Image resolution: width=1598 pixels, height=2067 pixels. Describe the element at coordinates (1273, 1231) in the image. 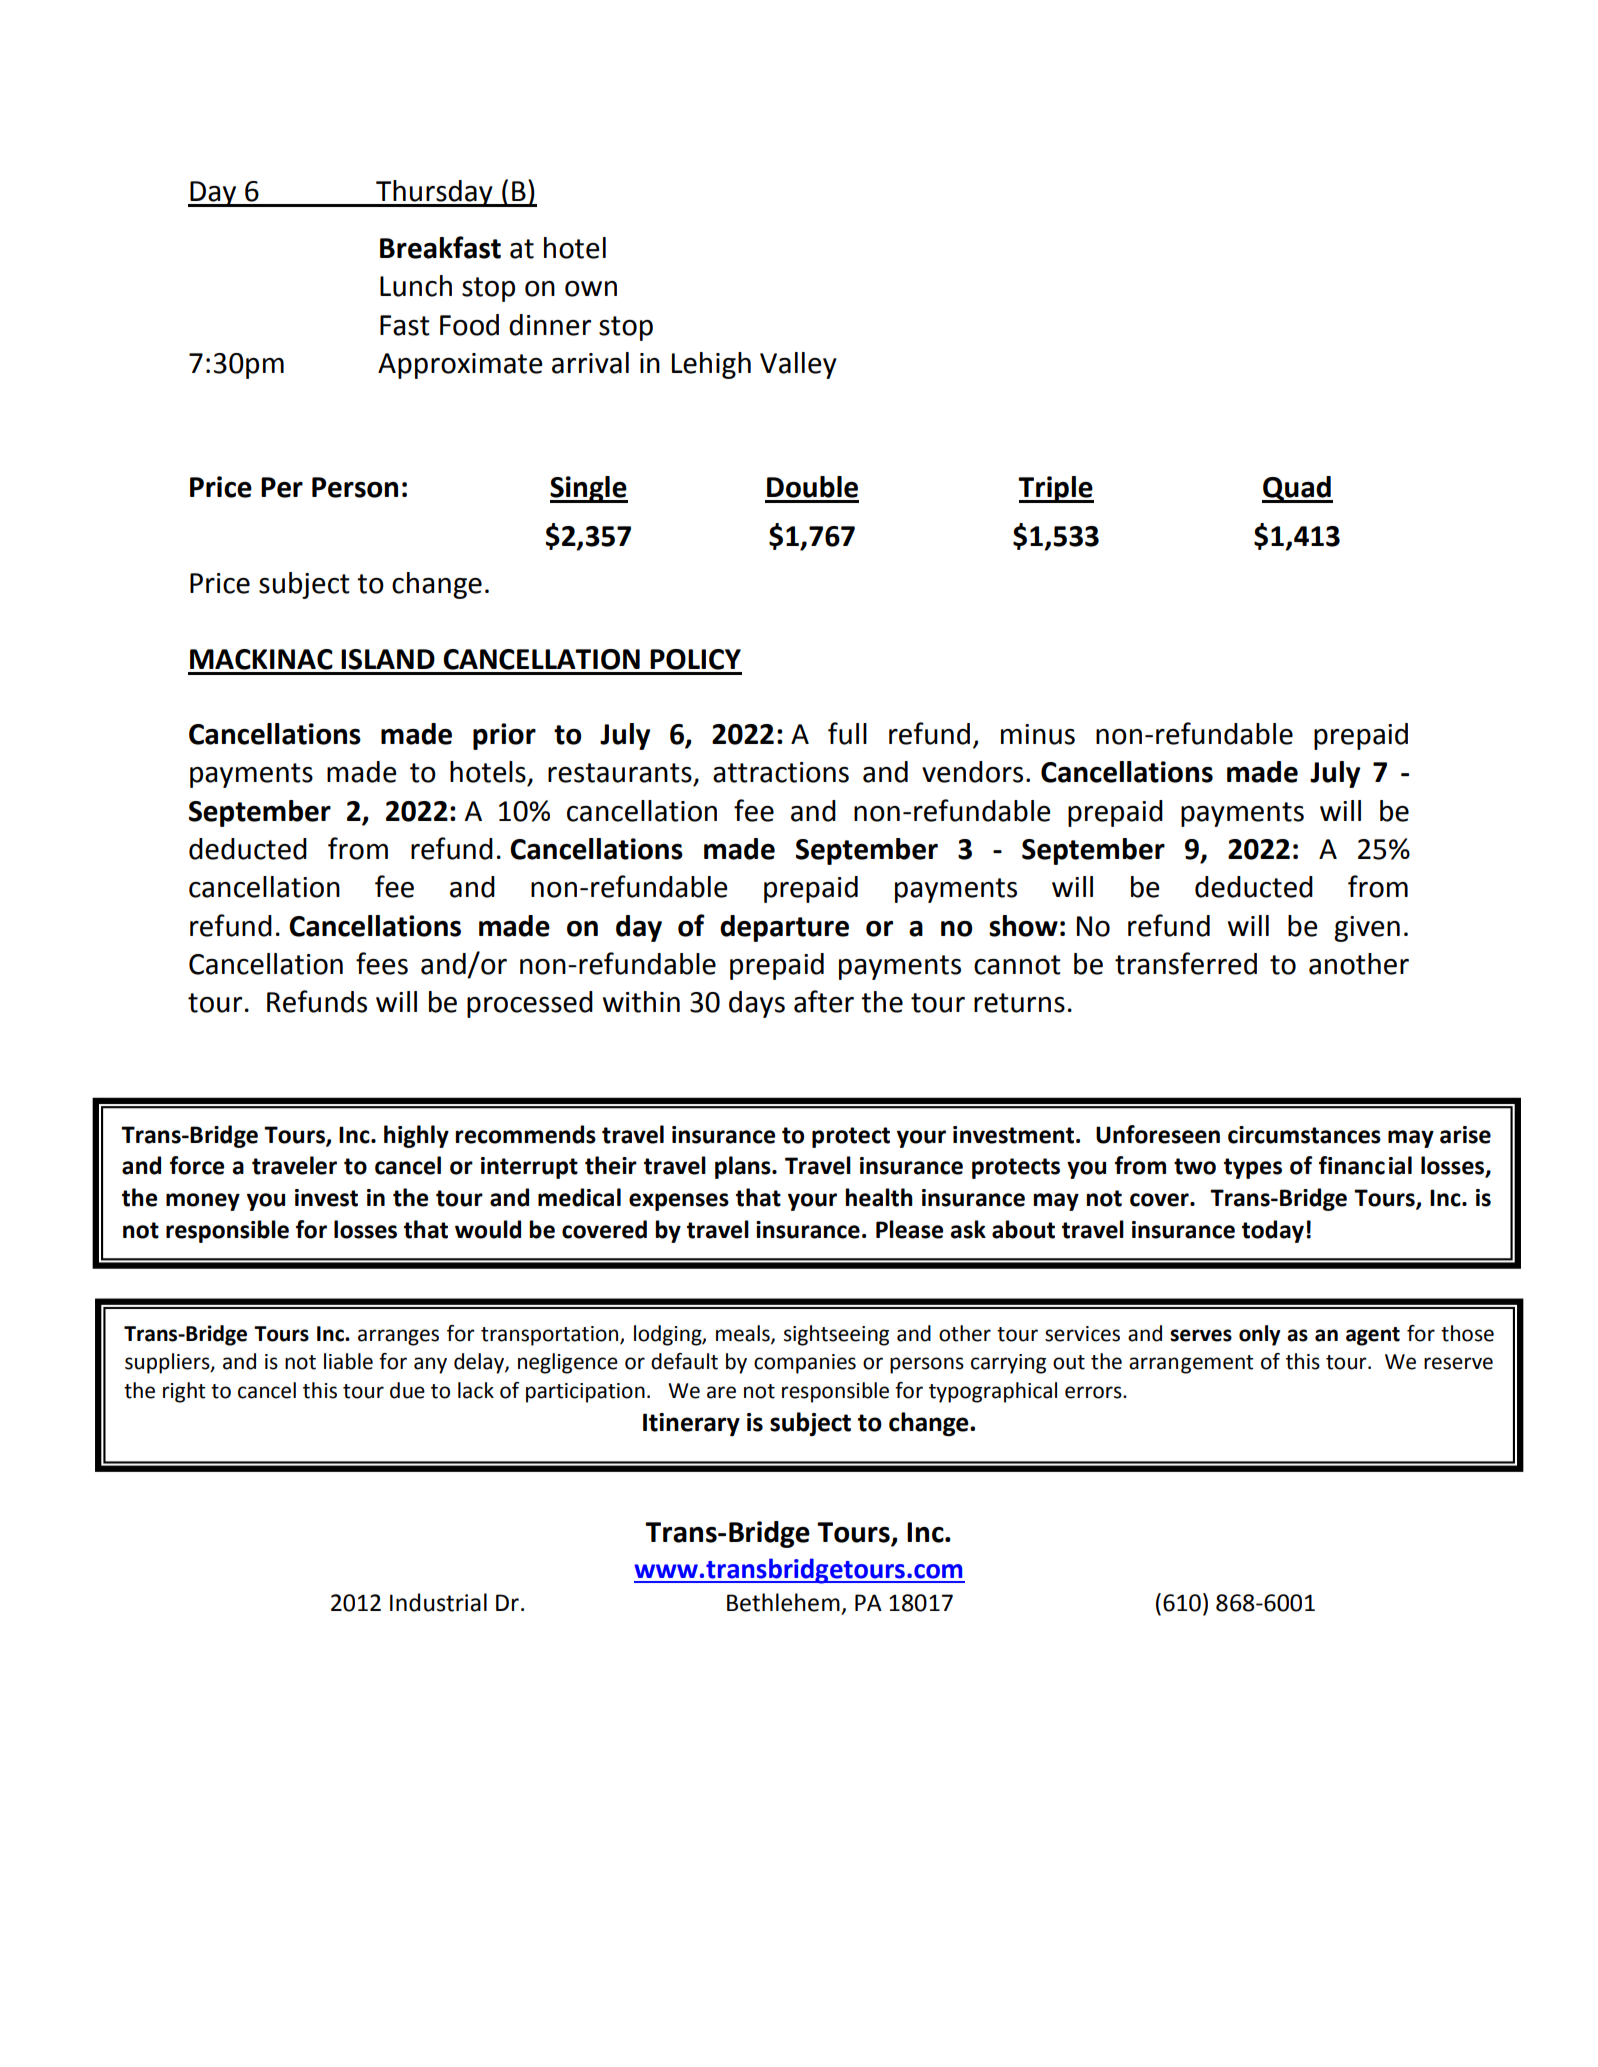

I see `today` at that location.
